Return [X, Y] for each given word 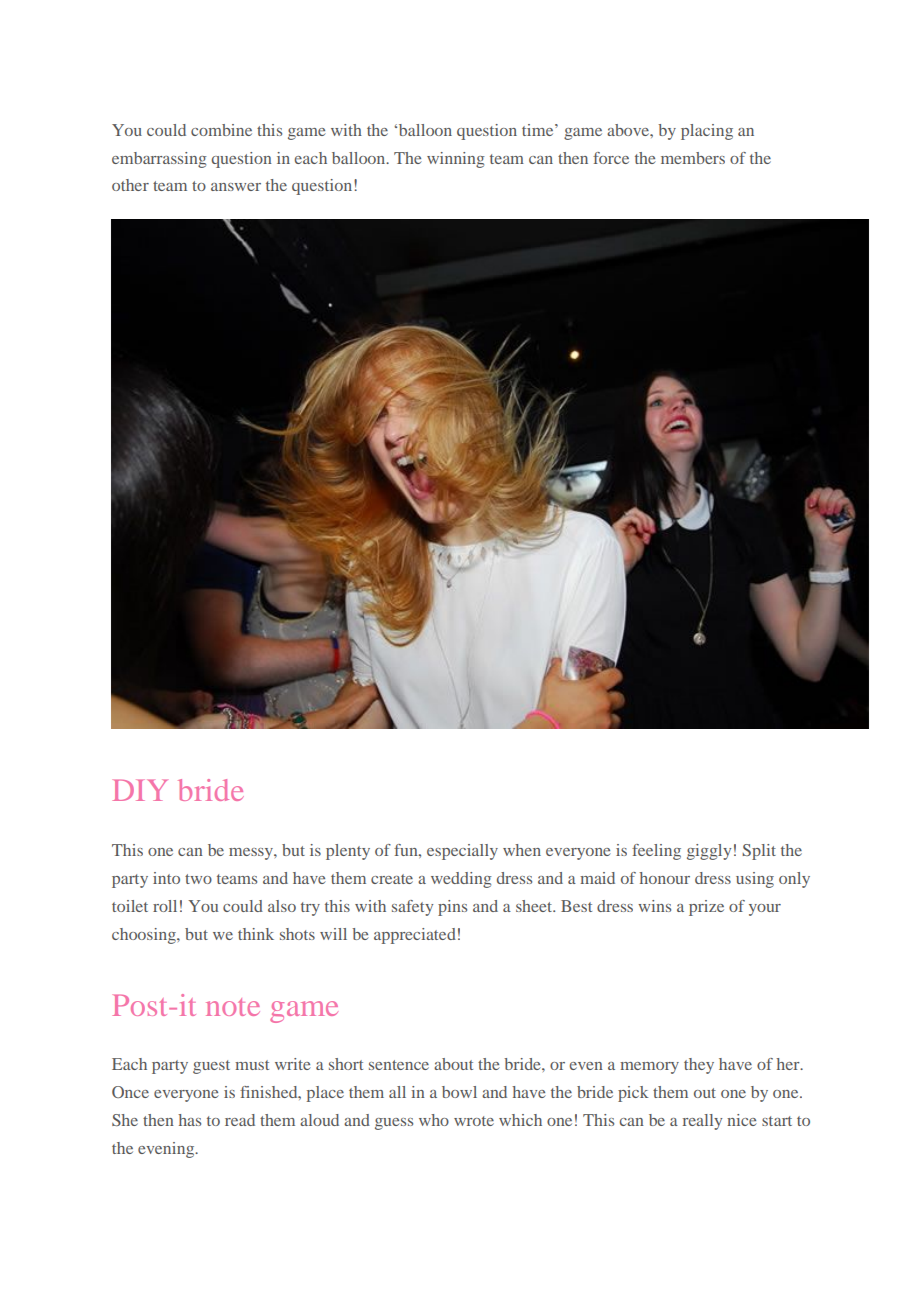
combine [221, 130]
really [702, 1122]
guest [211, 1067]
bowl [459, 1092]
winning [456, 160]
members [693, 158]
